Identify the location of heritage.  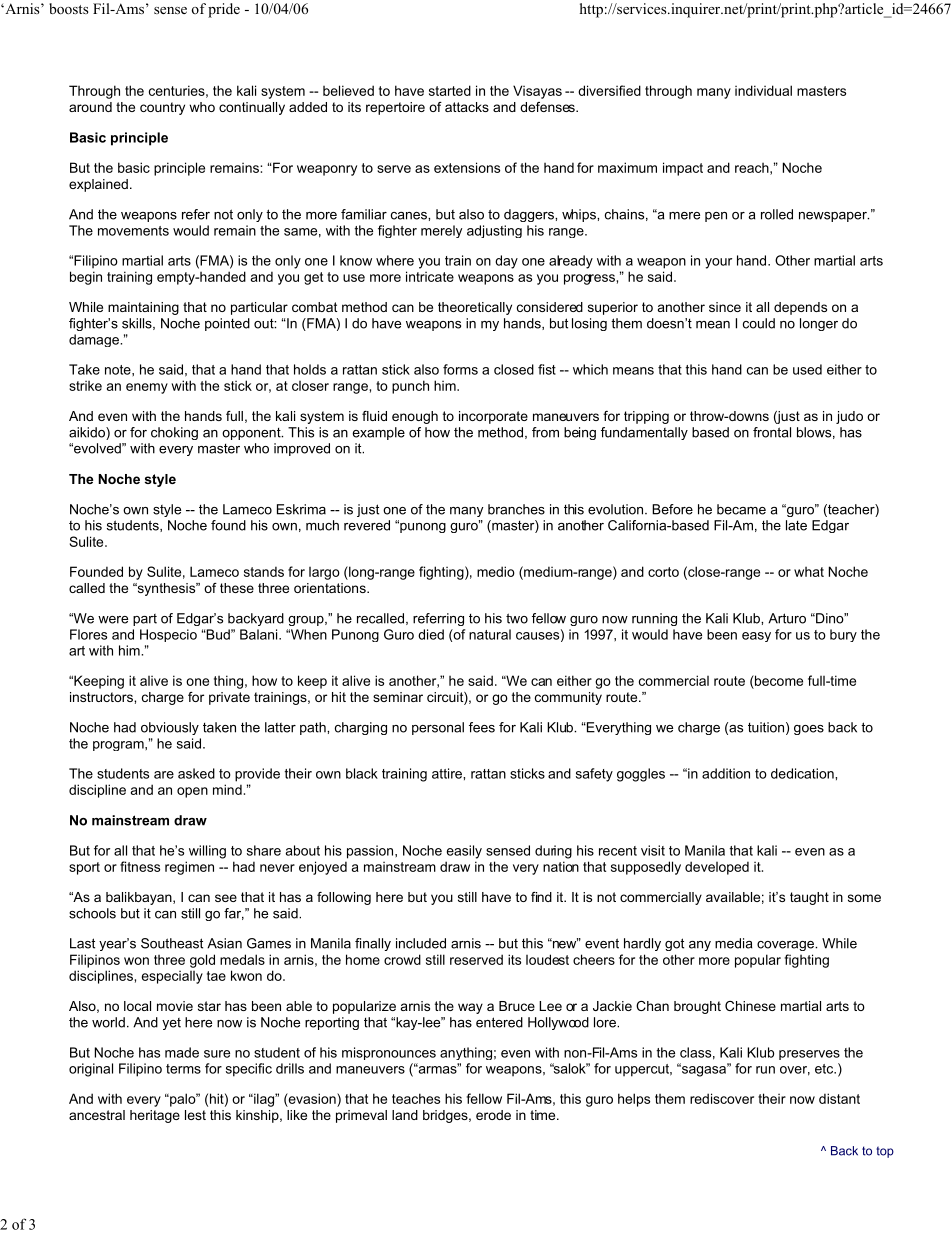
(155, 1116).
